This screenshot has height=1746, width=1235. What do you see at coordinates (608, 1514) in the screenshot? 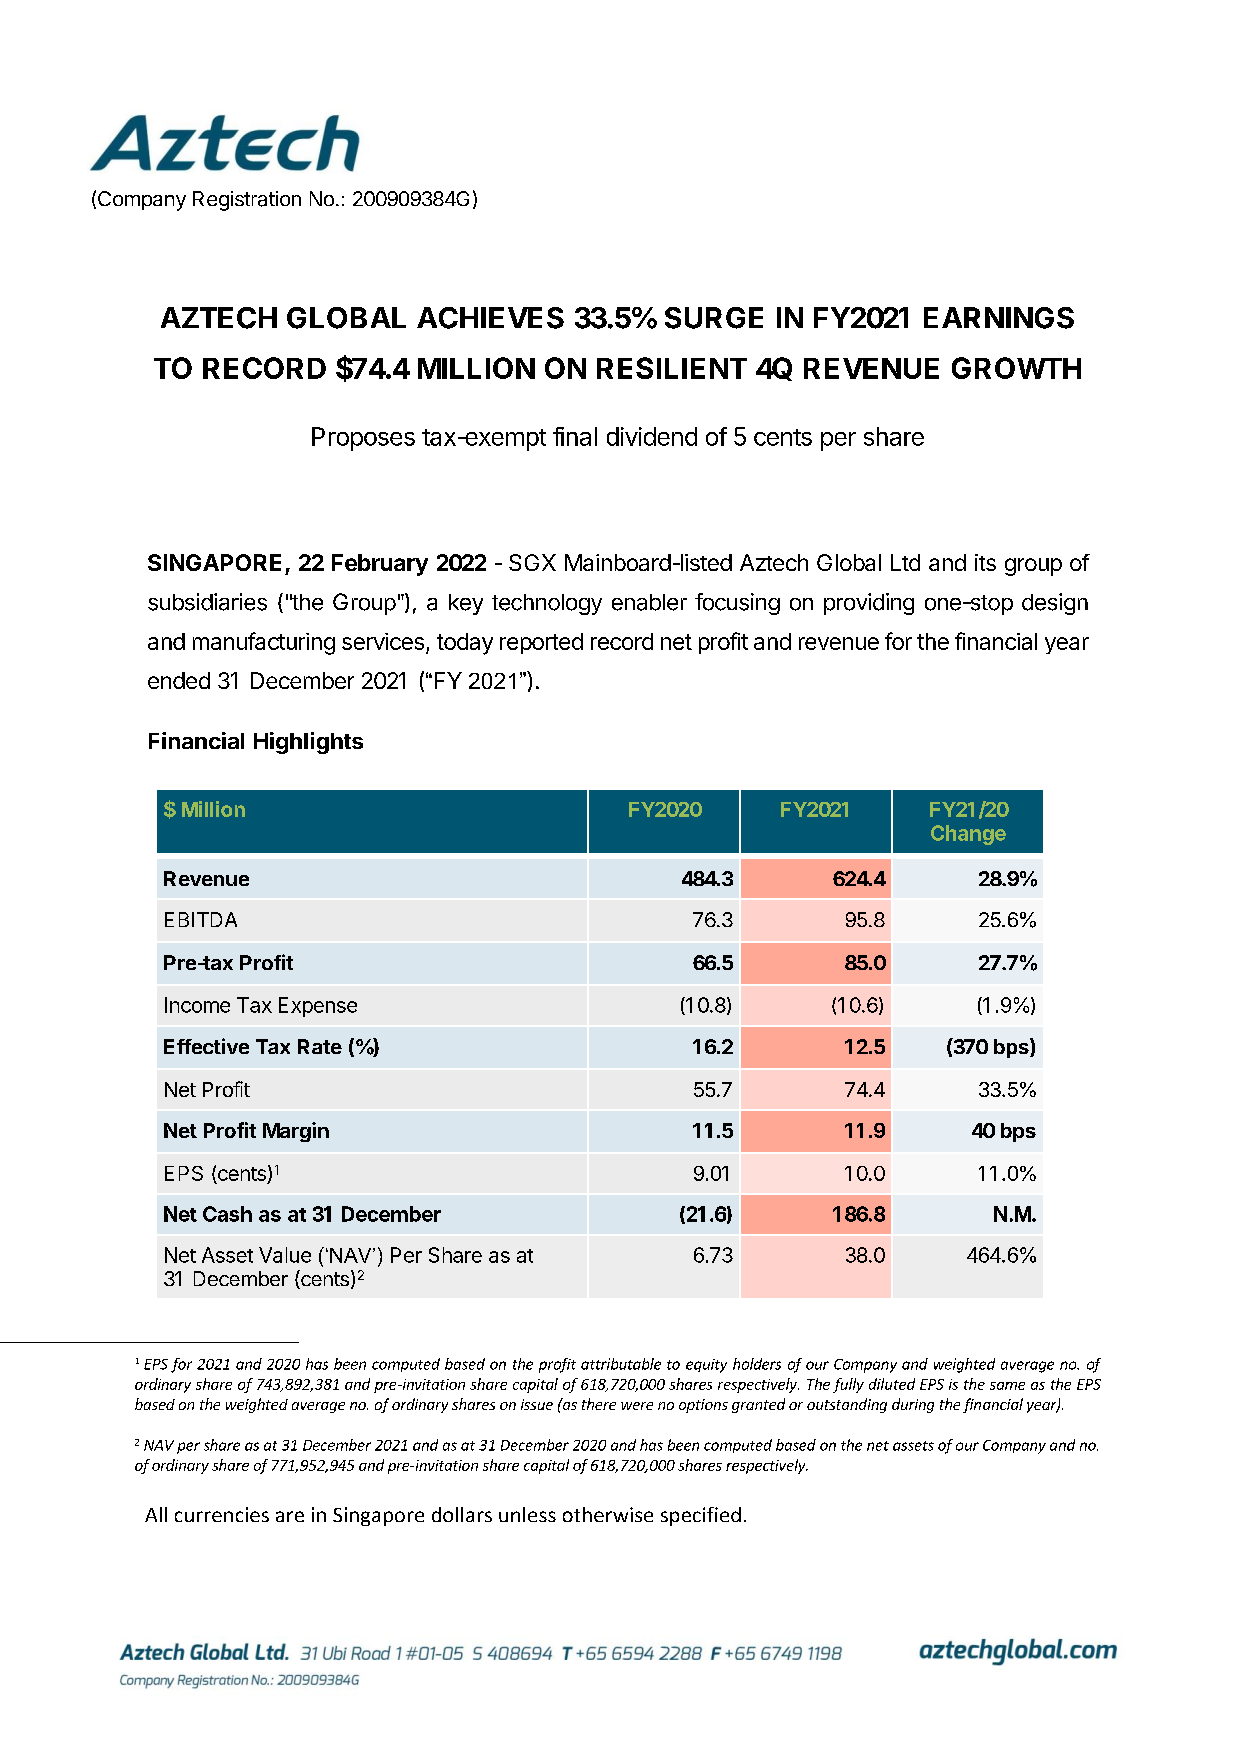
I see `otherwise` at bounding box center [608, 1514].
